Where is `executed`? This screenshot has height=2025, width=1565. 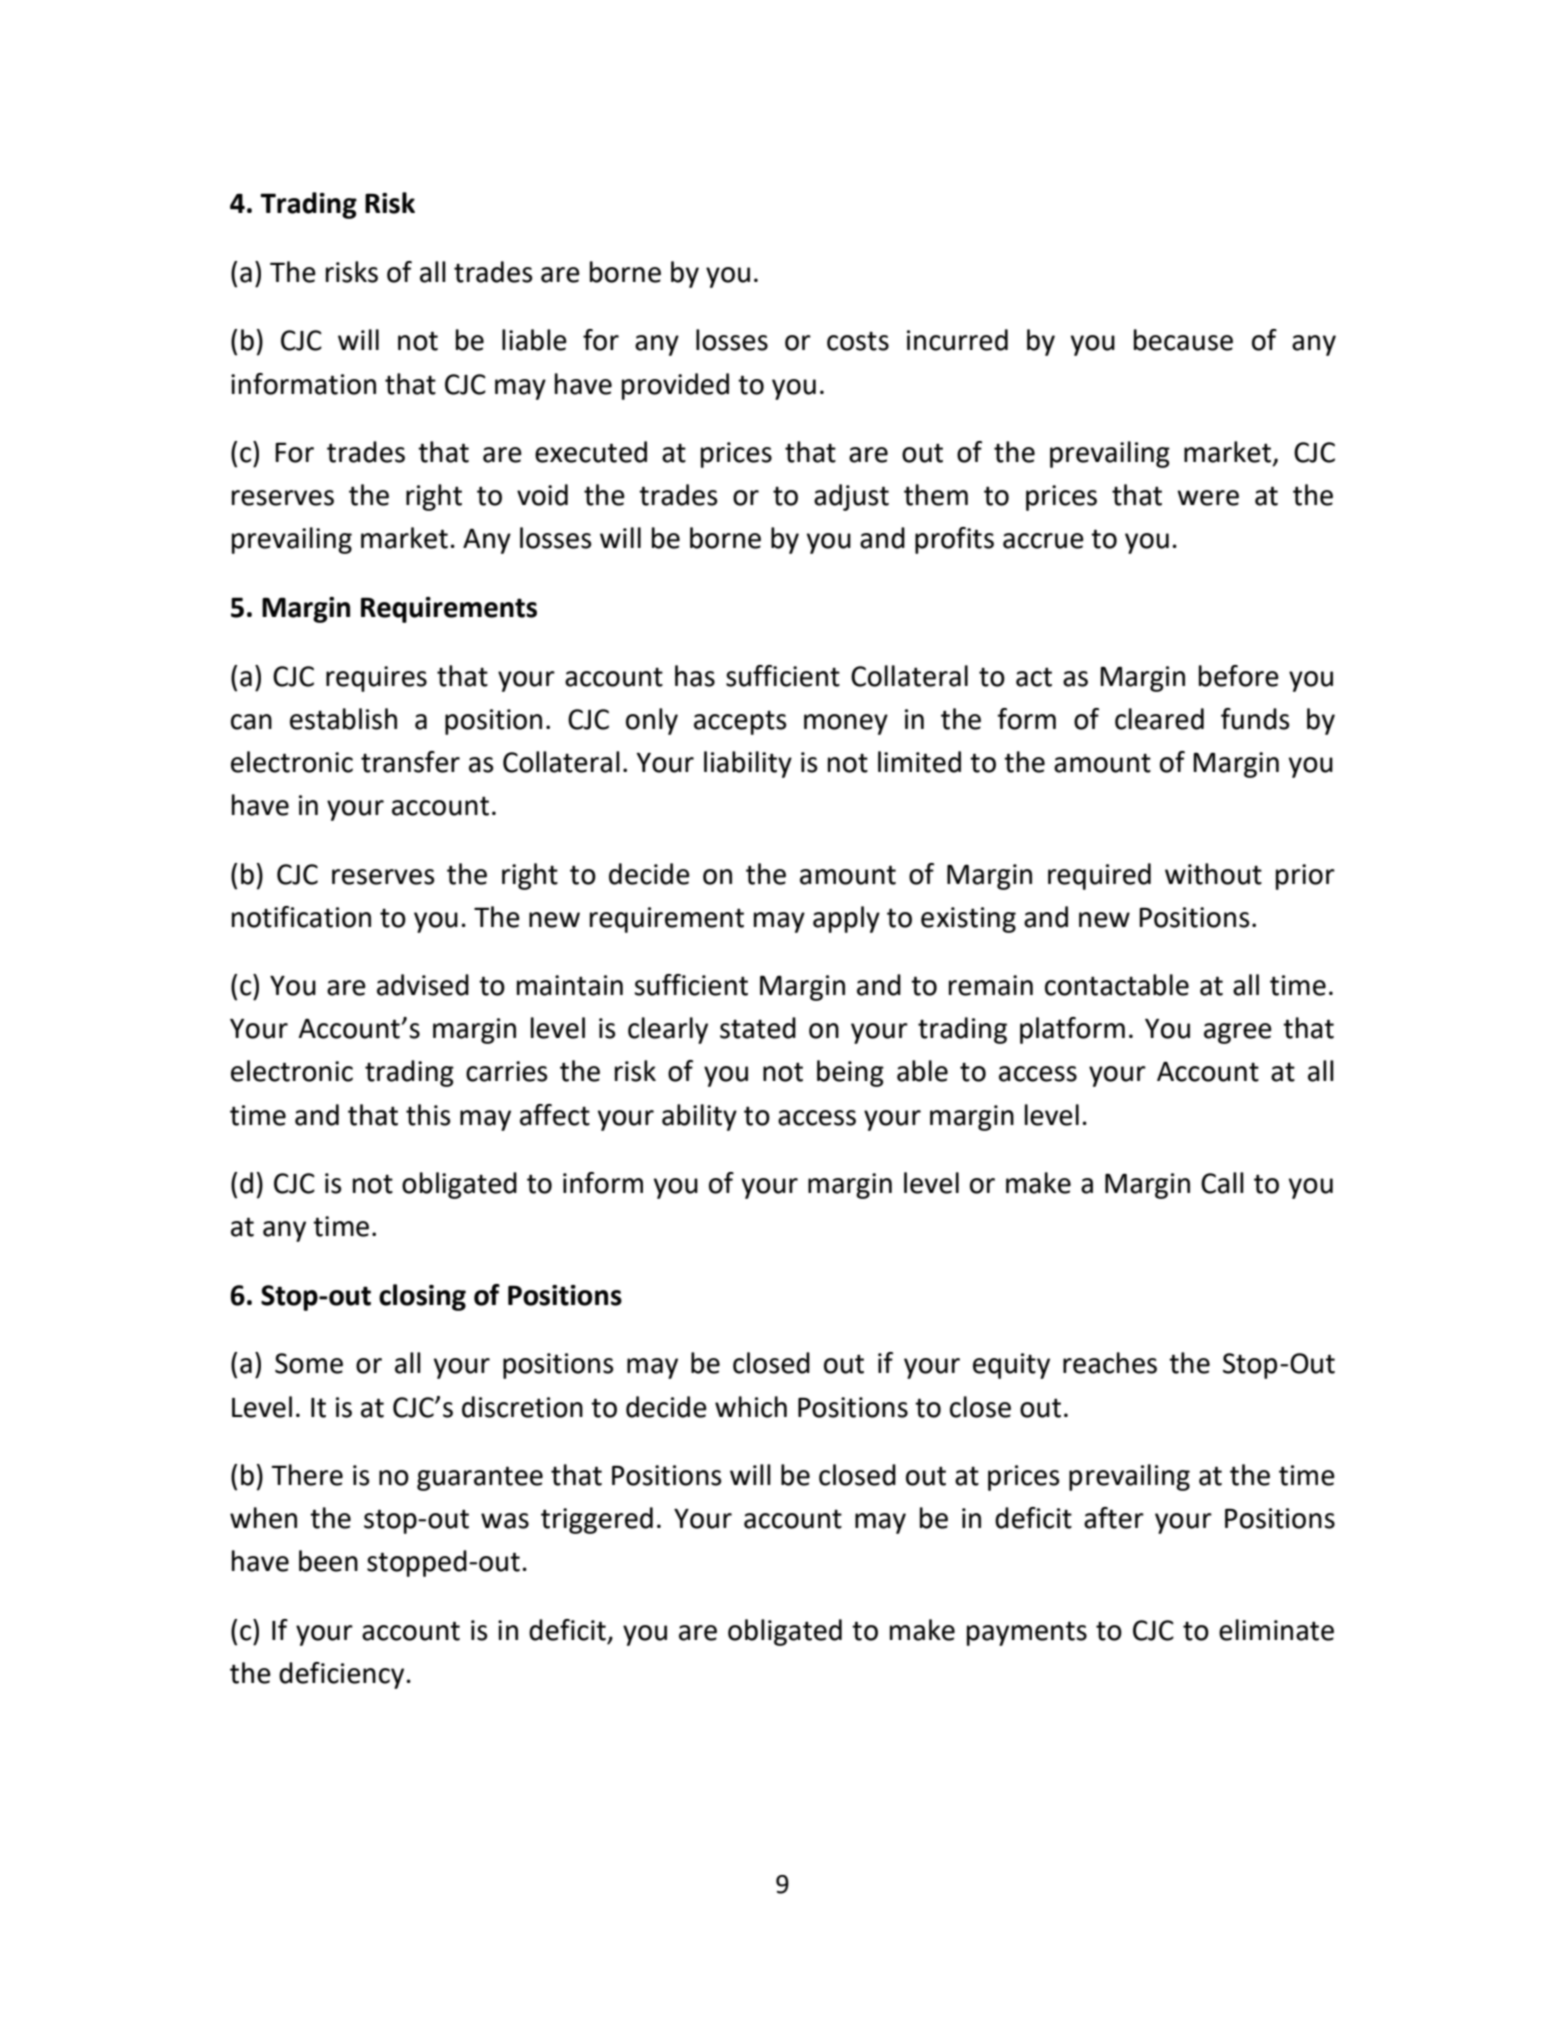
executed is located at coordinates (591, 452).
